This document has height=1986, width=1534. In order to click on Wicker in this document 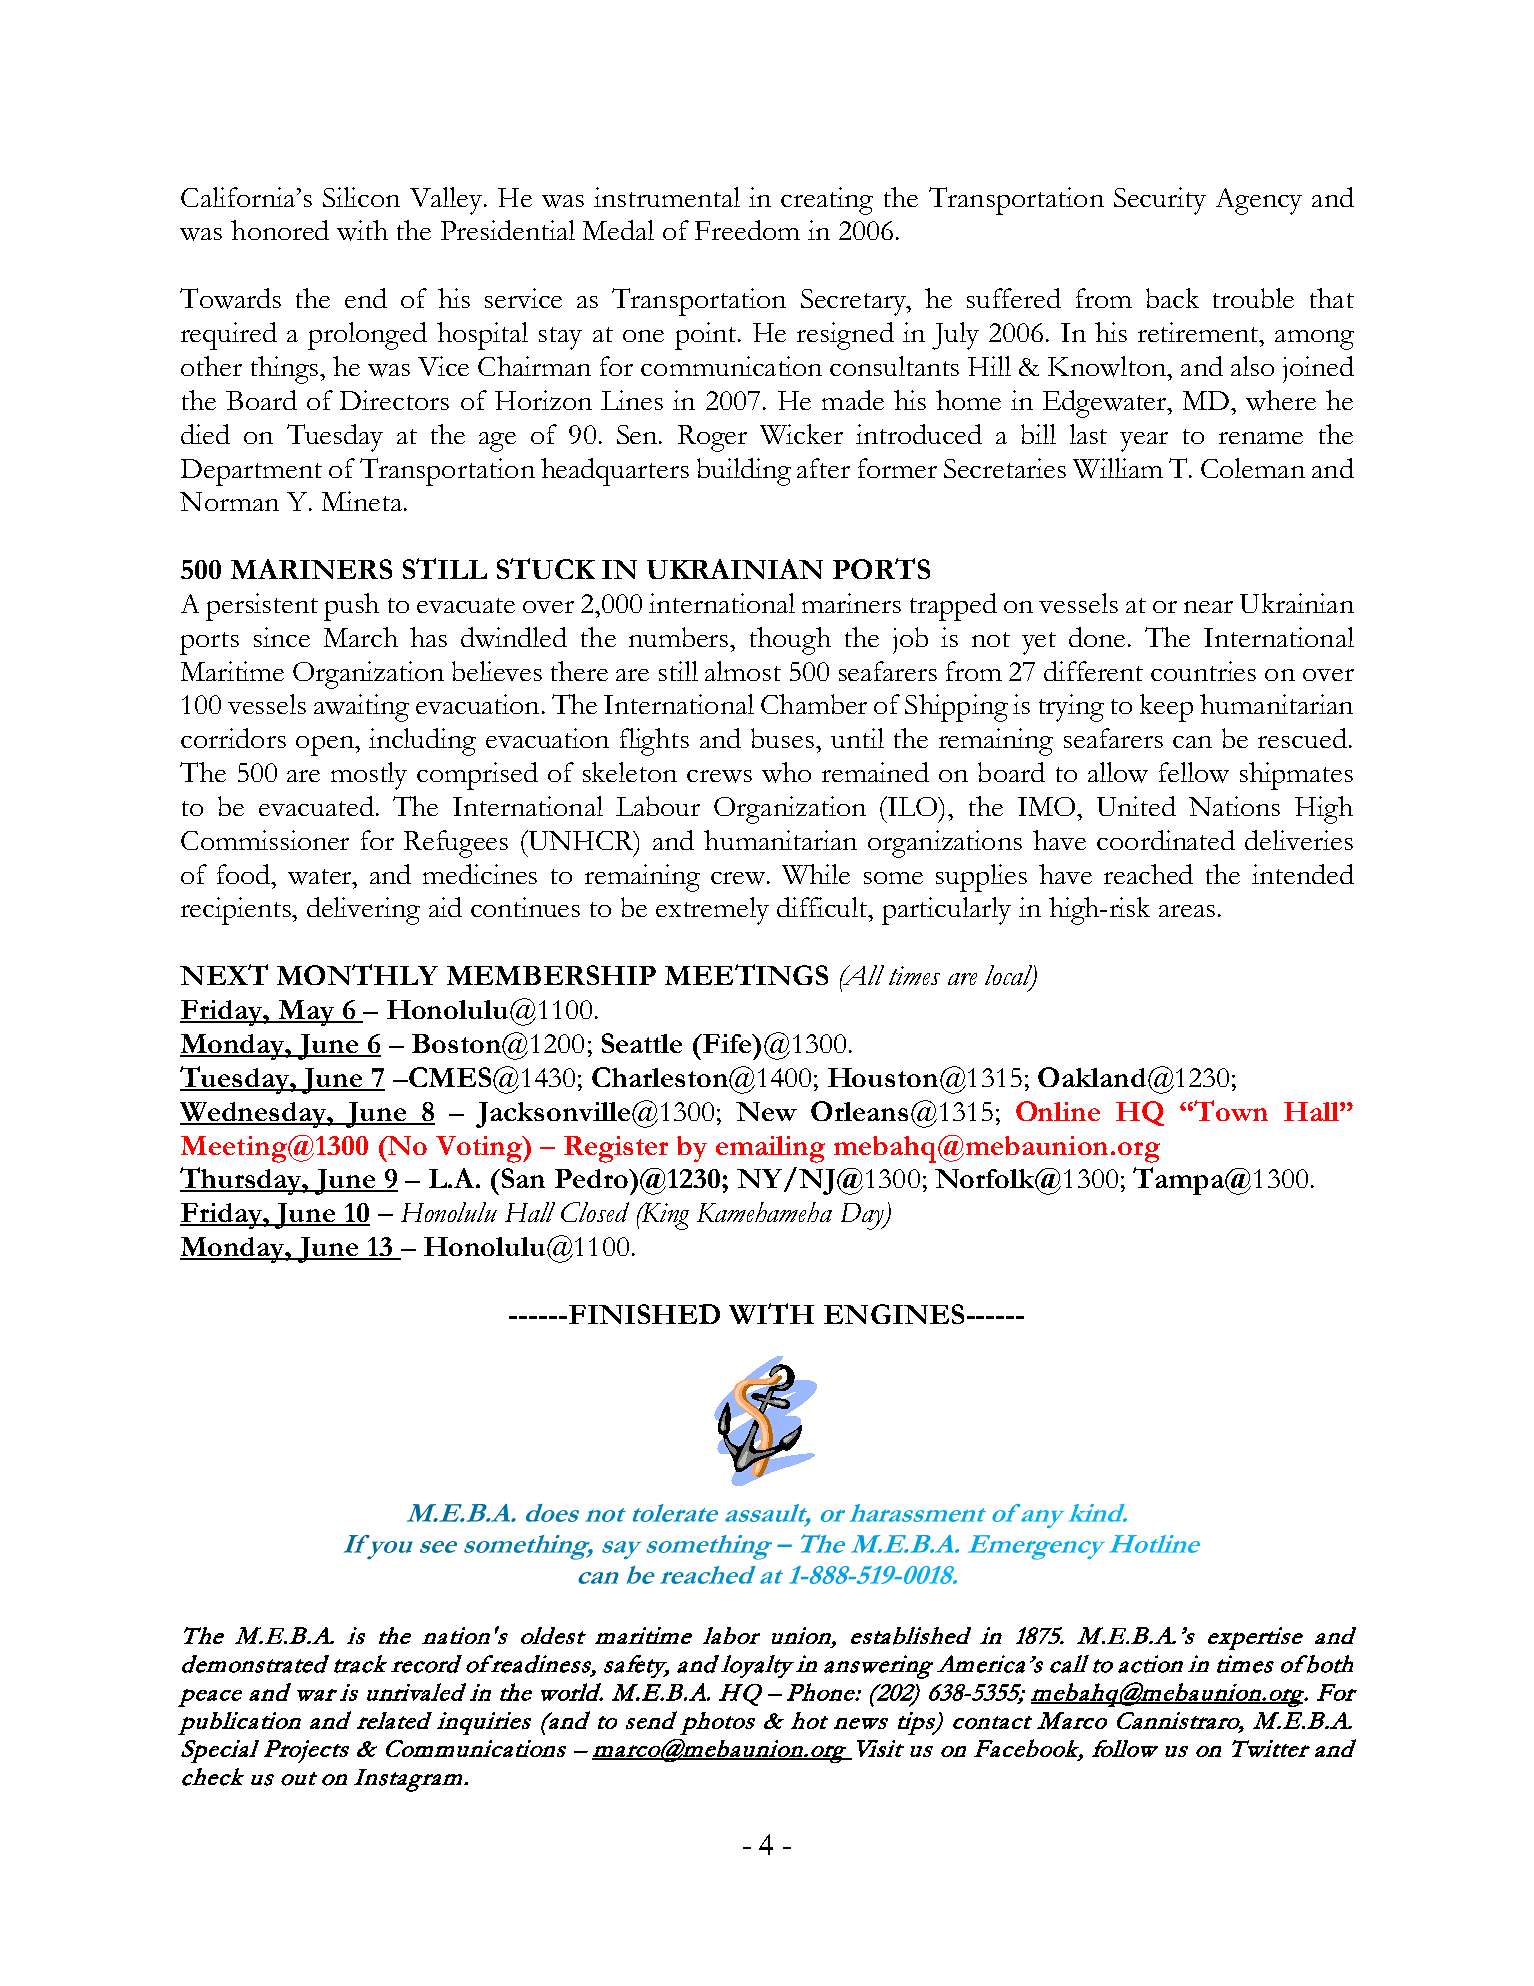, I will do `click(801, 434)`.
